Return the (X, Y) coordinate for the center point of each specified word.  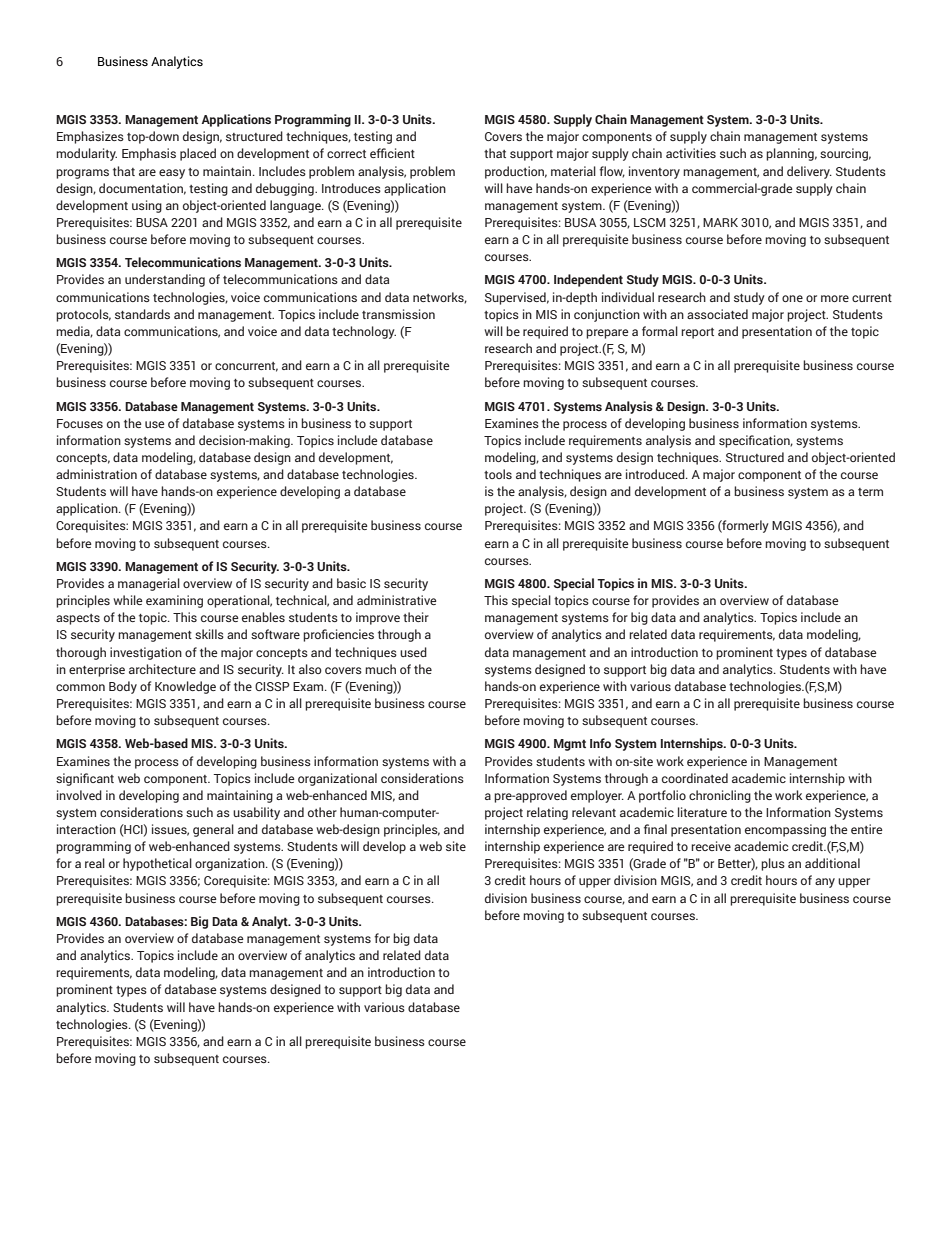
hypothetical (157, 864)
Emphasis (149, 154)
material (573, 171)
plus (773, 864)
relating (547, 813)
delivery (809, 172)
